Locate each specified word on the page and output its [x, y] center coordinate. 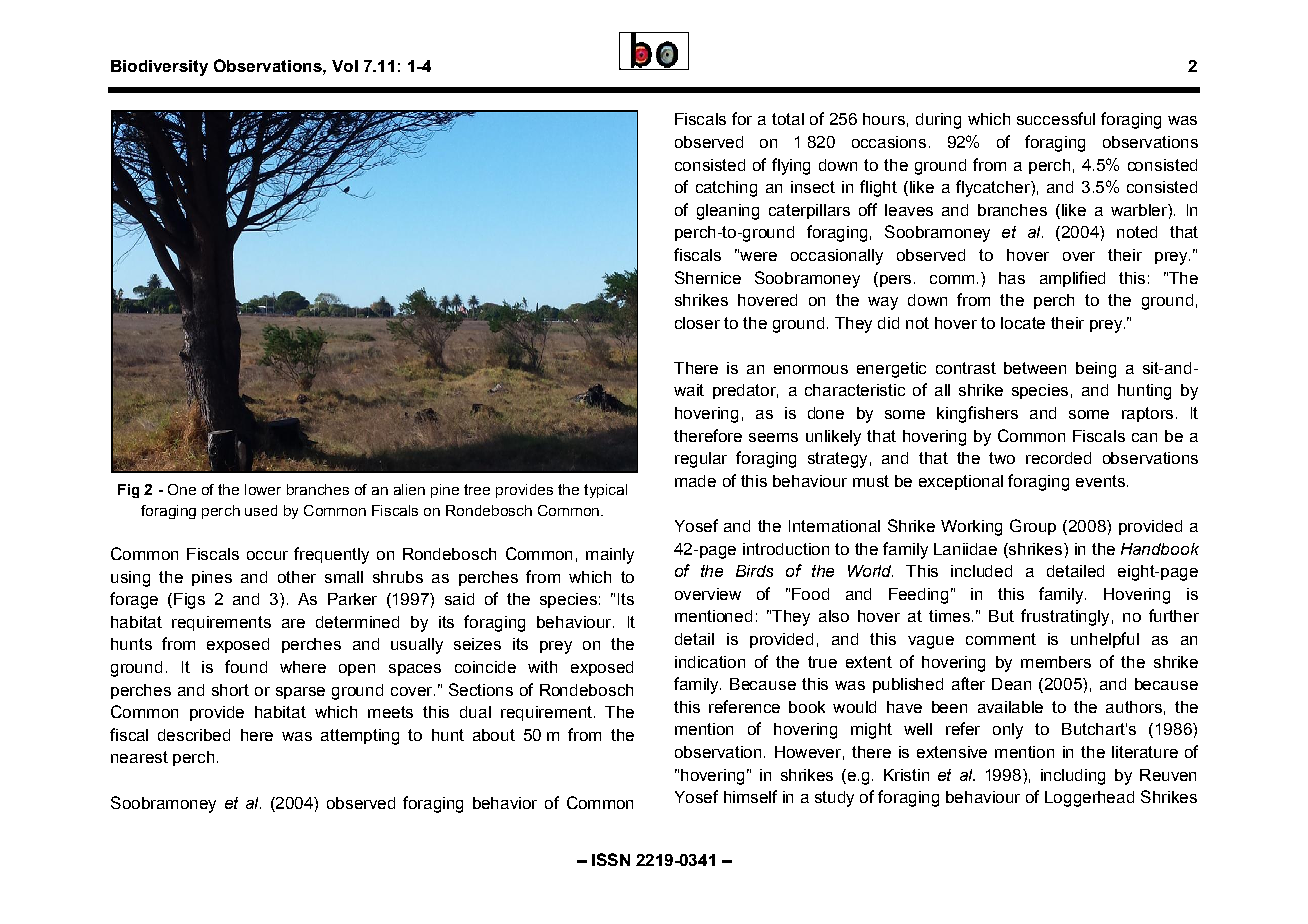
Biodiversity [159, 68]
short [230, 690]
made [695, 481]
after [968, 683]
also [834, 616]
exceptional [961, 482]
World [870, 571]
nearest [139, 757]
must [871, 481]
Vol [345, 66]
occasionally [837, 257]
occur [267, 555]
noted [1137, 232]
